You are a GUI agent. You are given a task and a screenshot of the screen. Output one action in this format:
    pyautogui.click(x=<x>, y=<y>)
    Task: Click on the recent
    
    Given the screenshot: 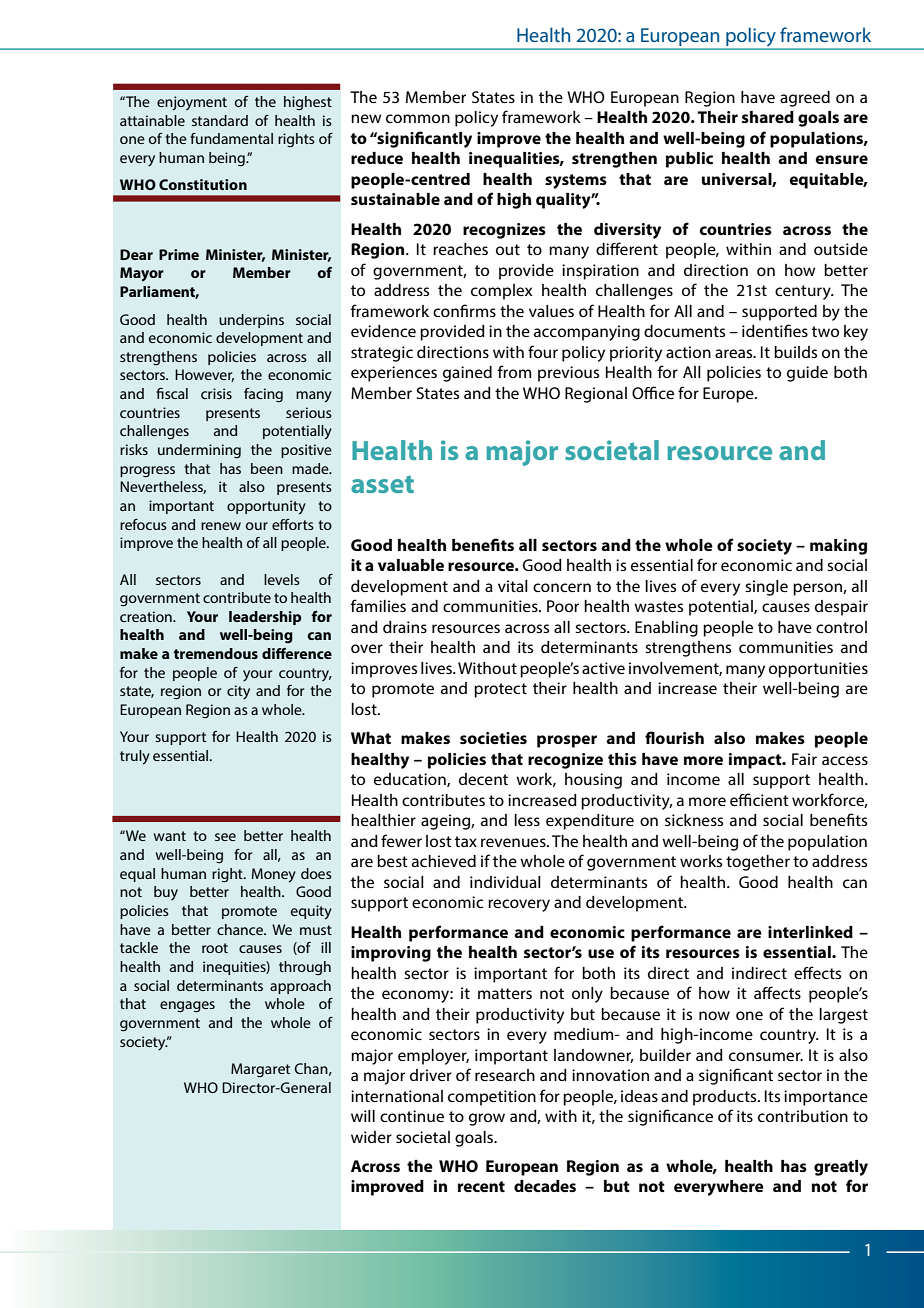 What is the action you would take?
    pyautogui.click(x=481, y=1186)
